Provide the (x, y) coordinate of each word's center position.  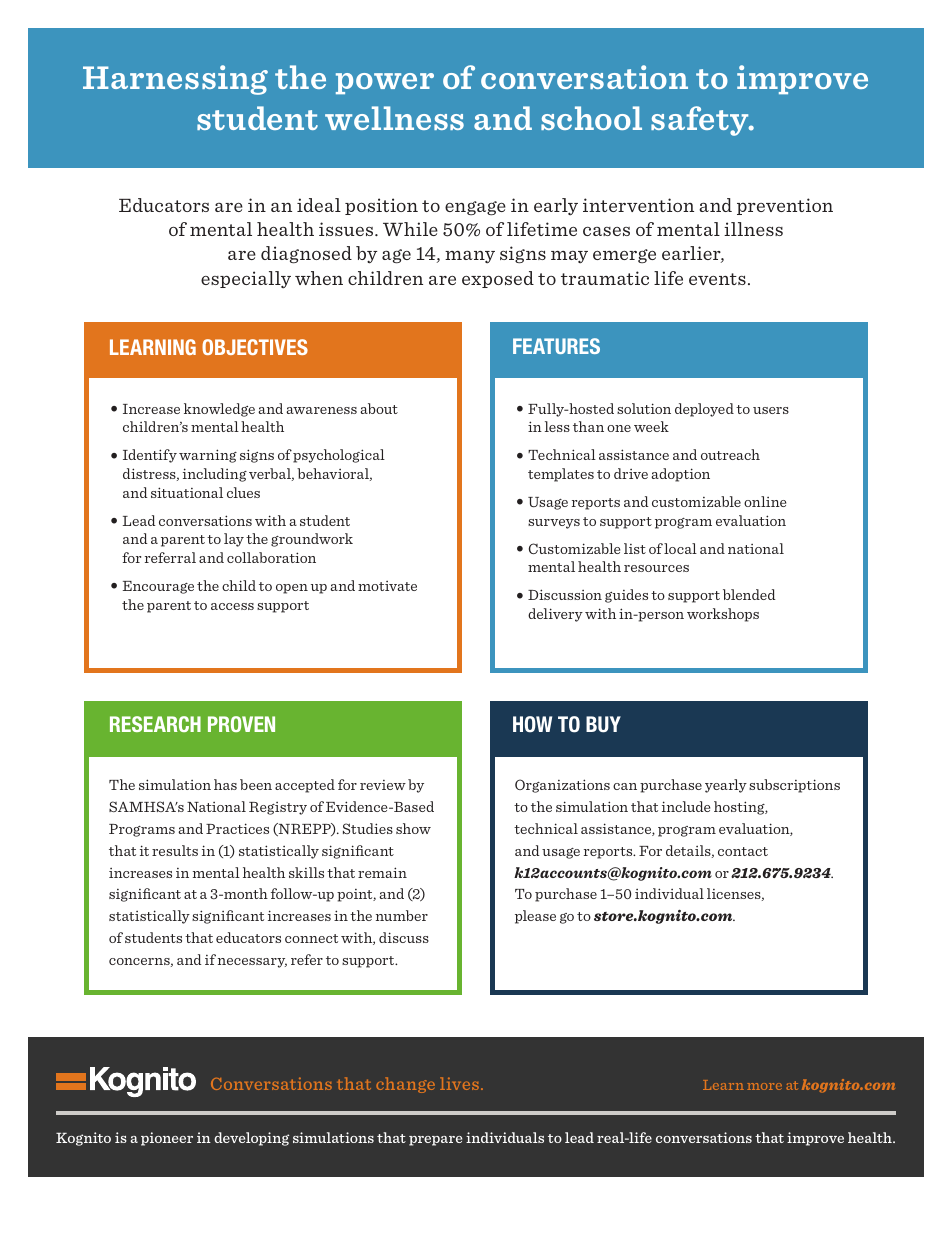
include (686, 806)
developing (251, 1139)
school (591, 118)
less (557, 426)
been (256, 784)
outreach (730, 454)
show (413, 828)
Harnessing (175, 80)
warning (208, 456)
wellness (394, 118)
